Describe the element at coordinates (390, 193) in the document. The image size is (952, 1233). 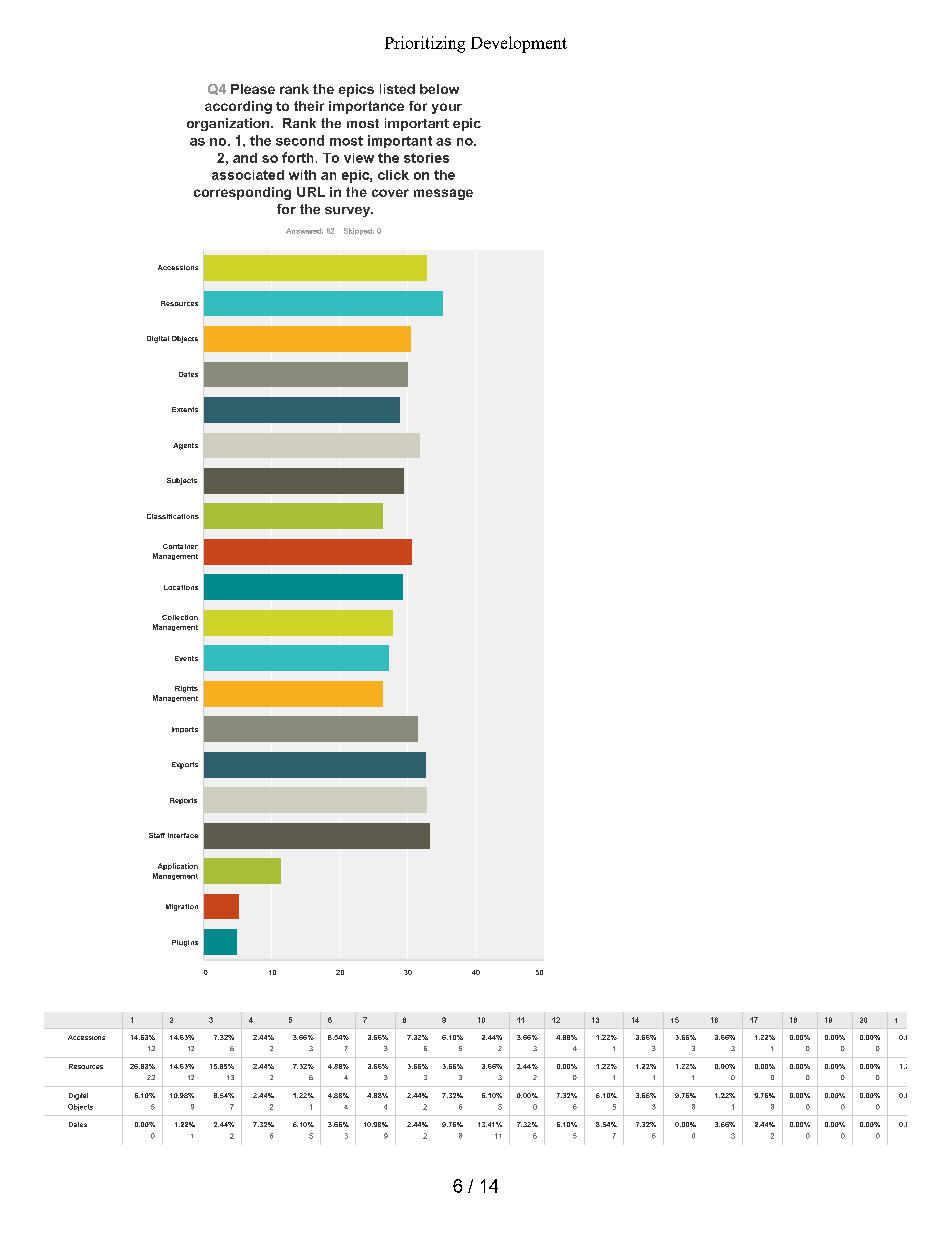
I see `cover` at that location.
